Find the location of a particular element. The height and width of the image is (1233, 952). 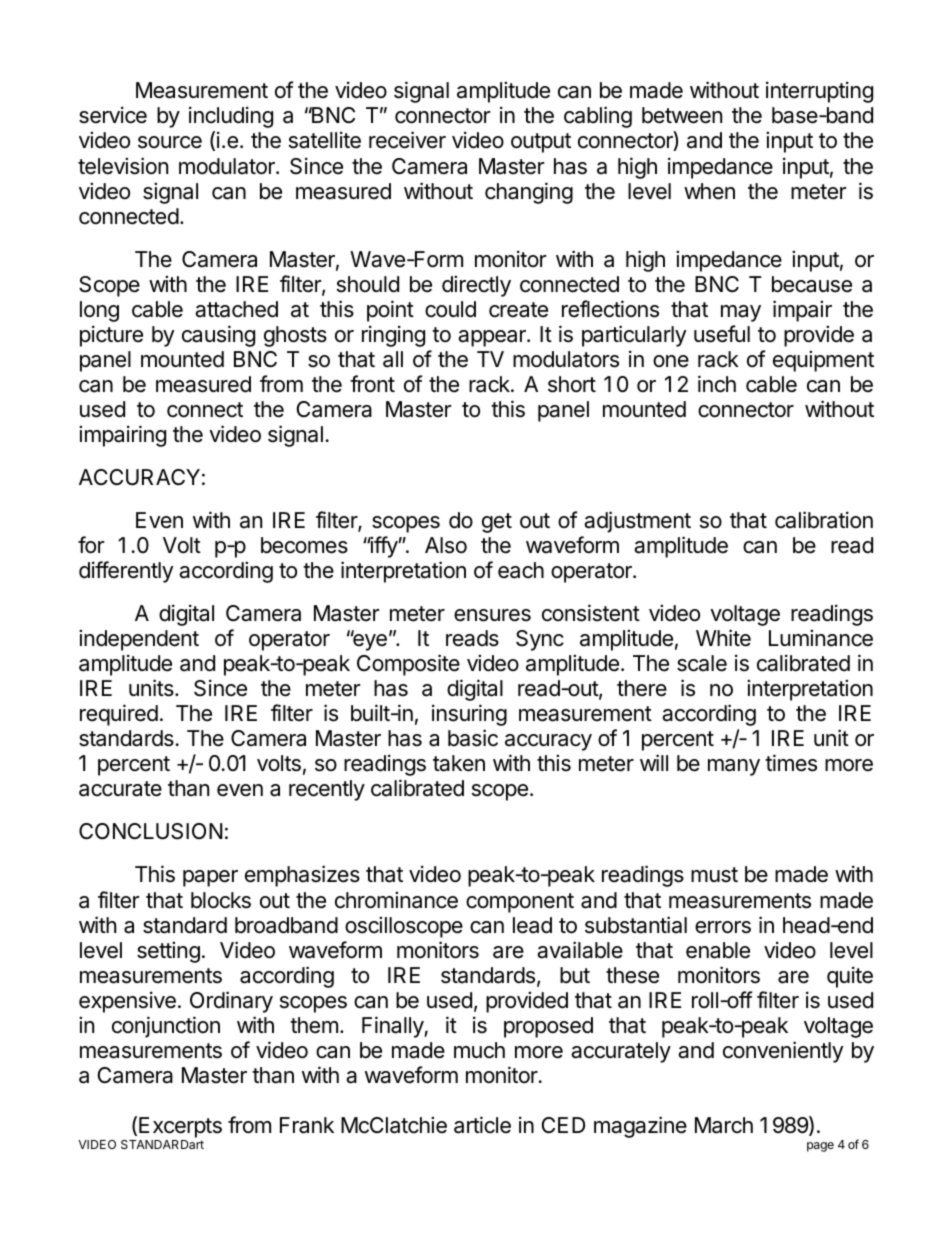

ensures is located at coordinates (492, 615).
